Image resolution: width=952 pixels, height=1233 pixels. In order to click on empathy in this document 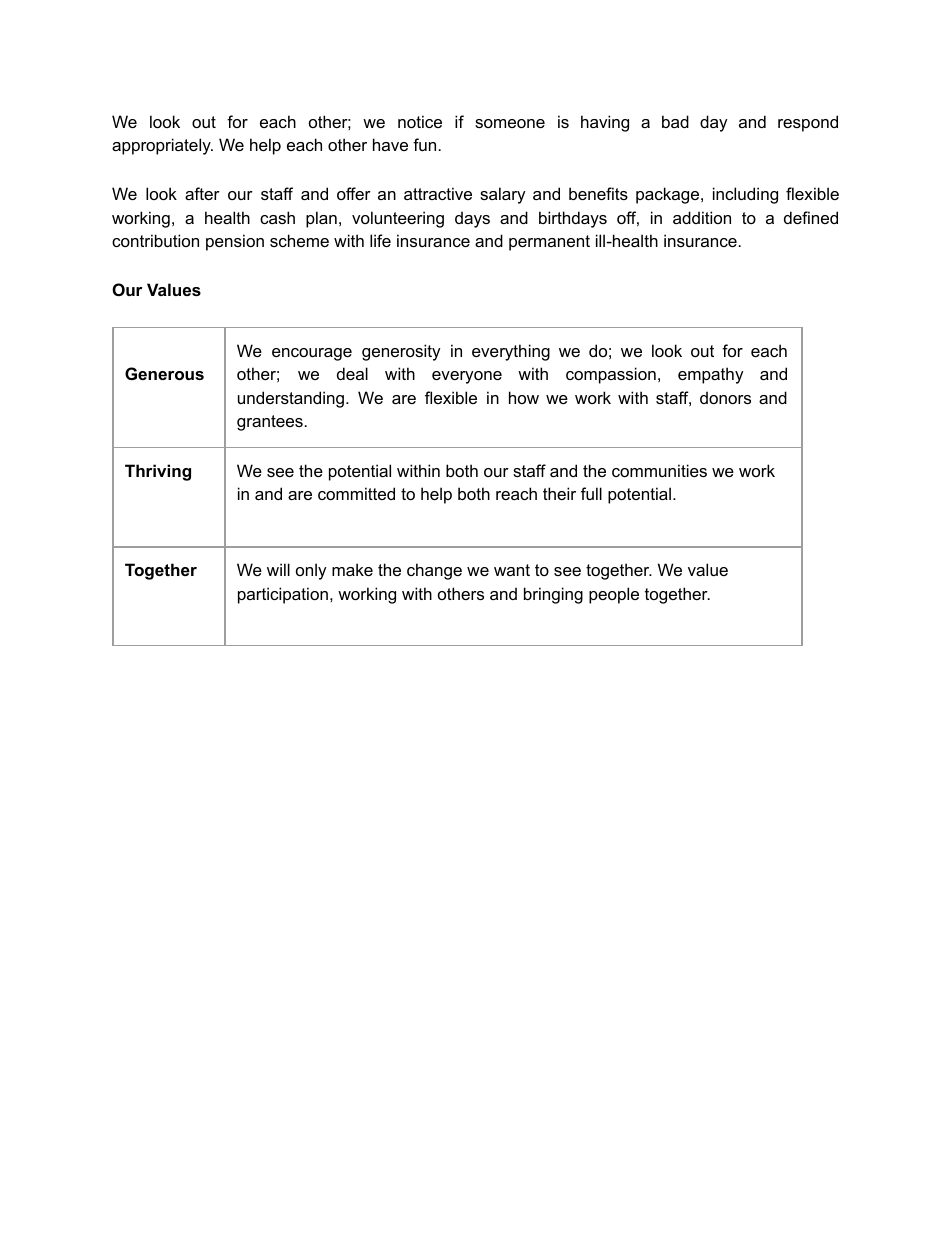, I will do `click(711, 375)`.
